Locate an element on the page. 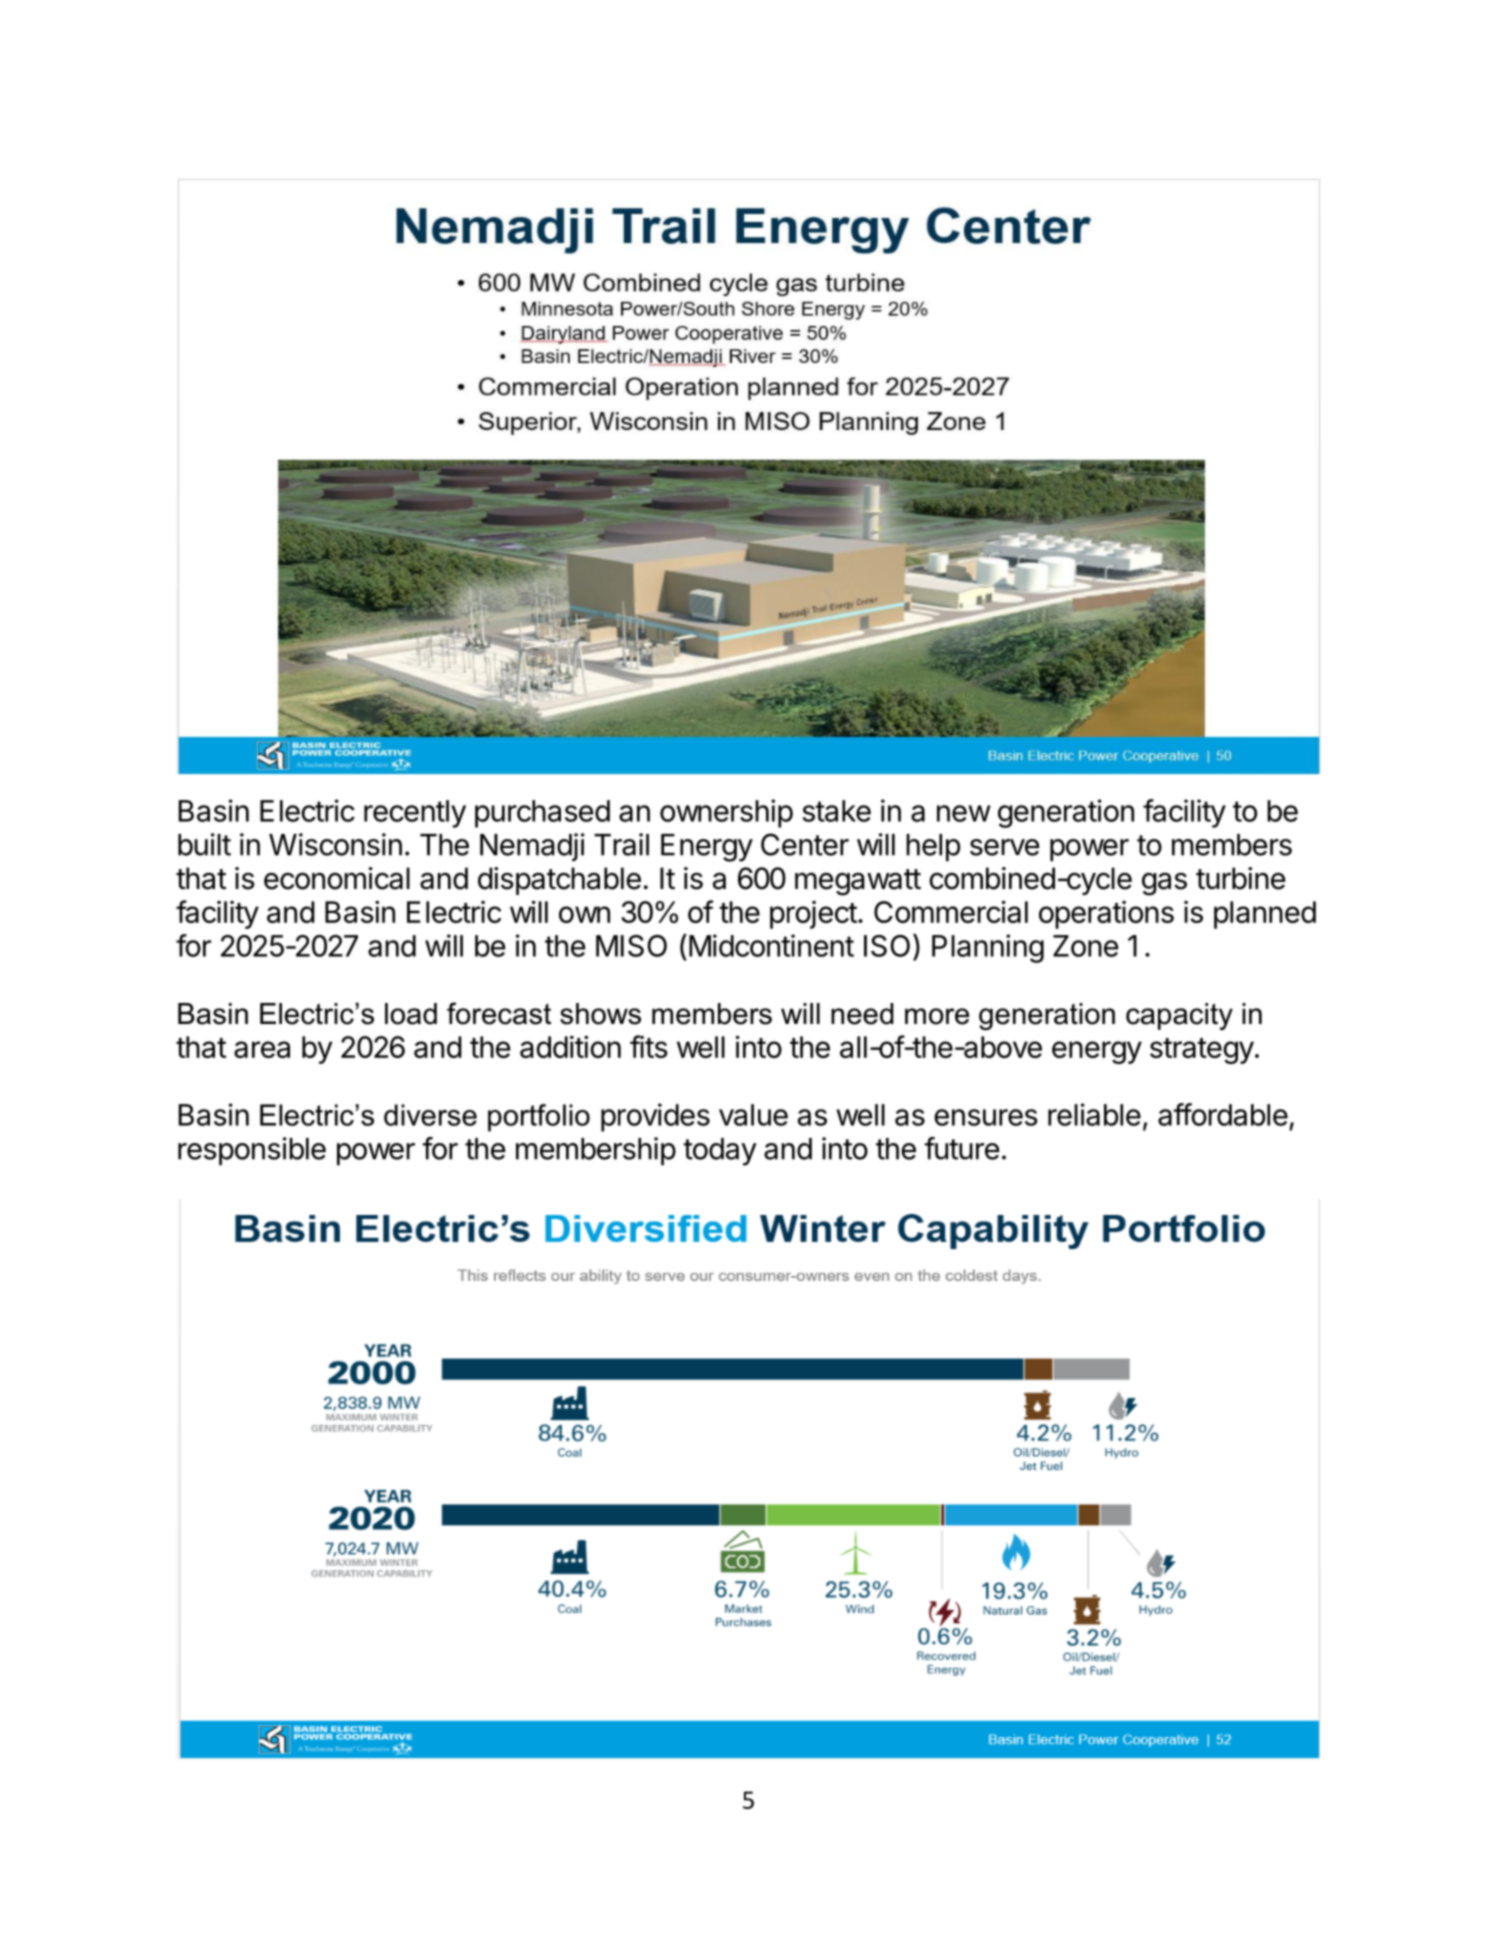 The width and height of the page is (1497, 1937). economical is located at coordinates (337, 878).
